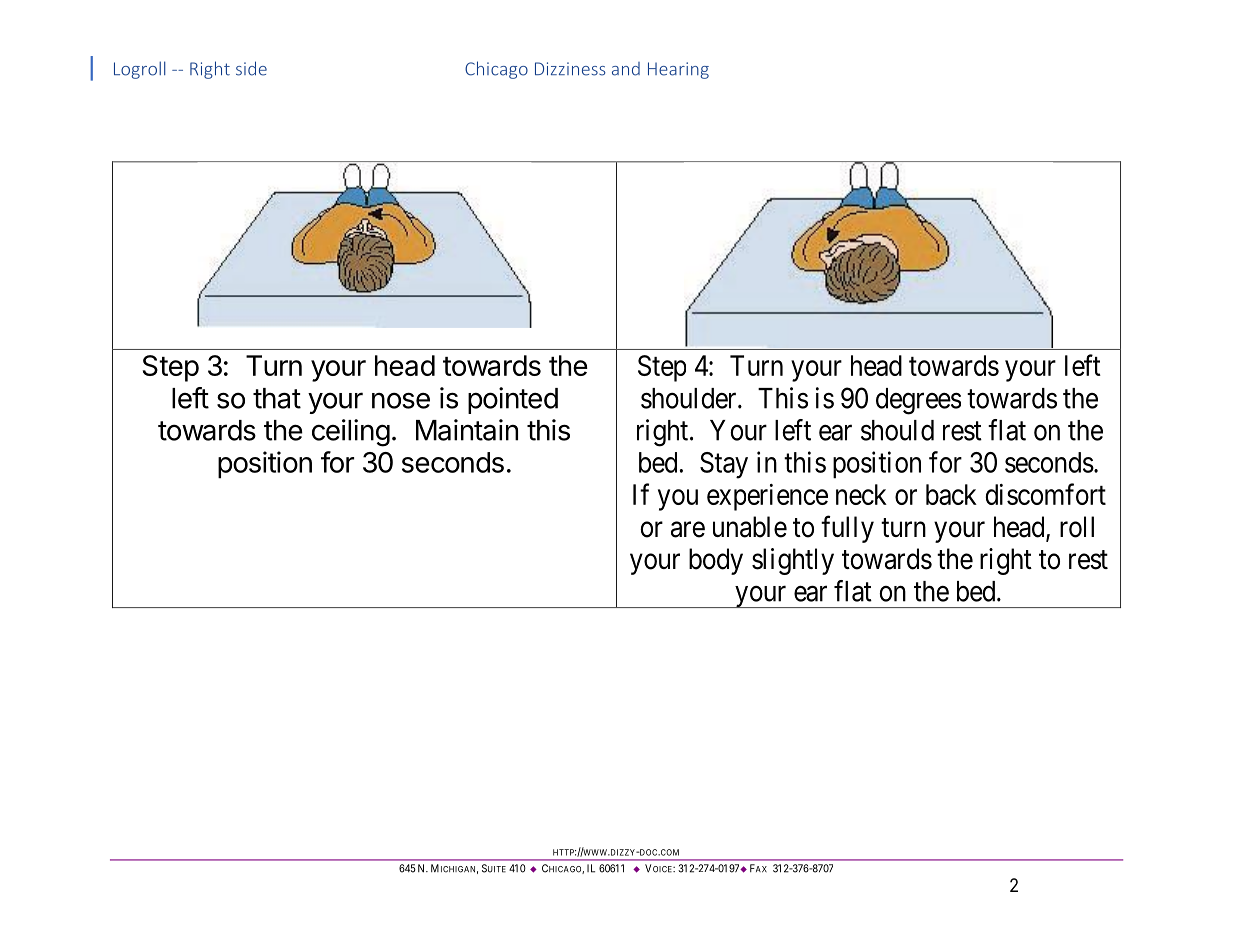  Describe the element at coordinates (678, 70) in the image. I see `Hearing` at that location.
